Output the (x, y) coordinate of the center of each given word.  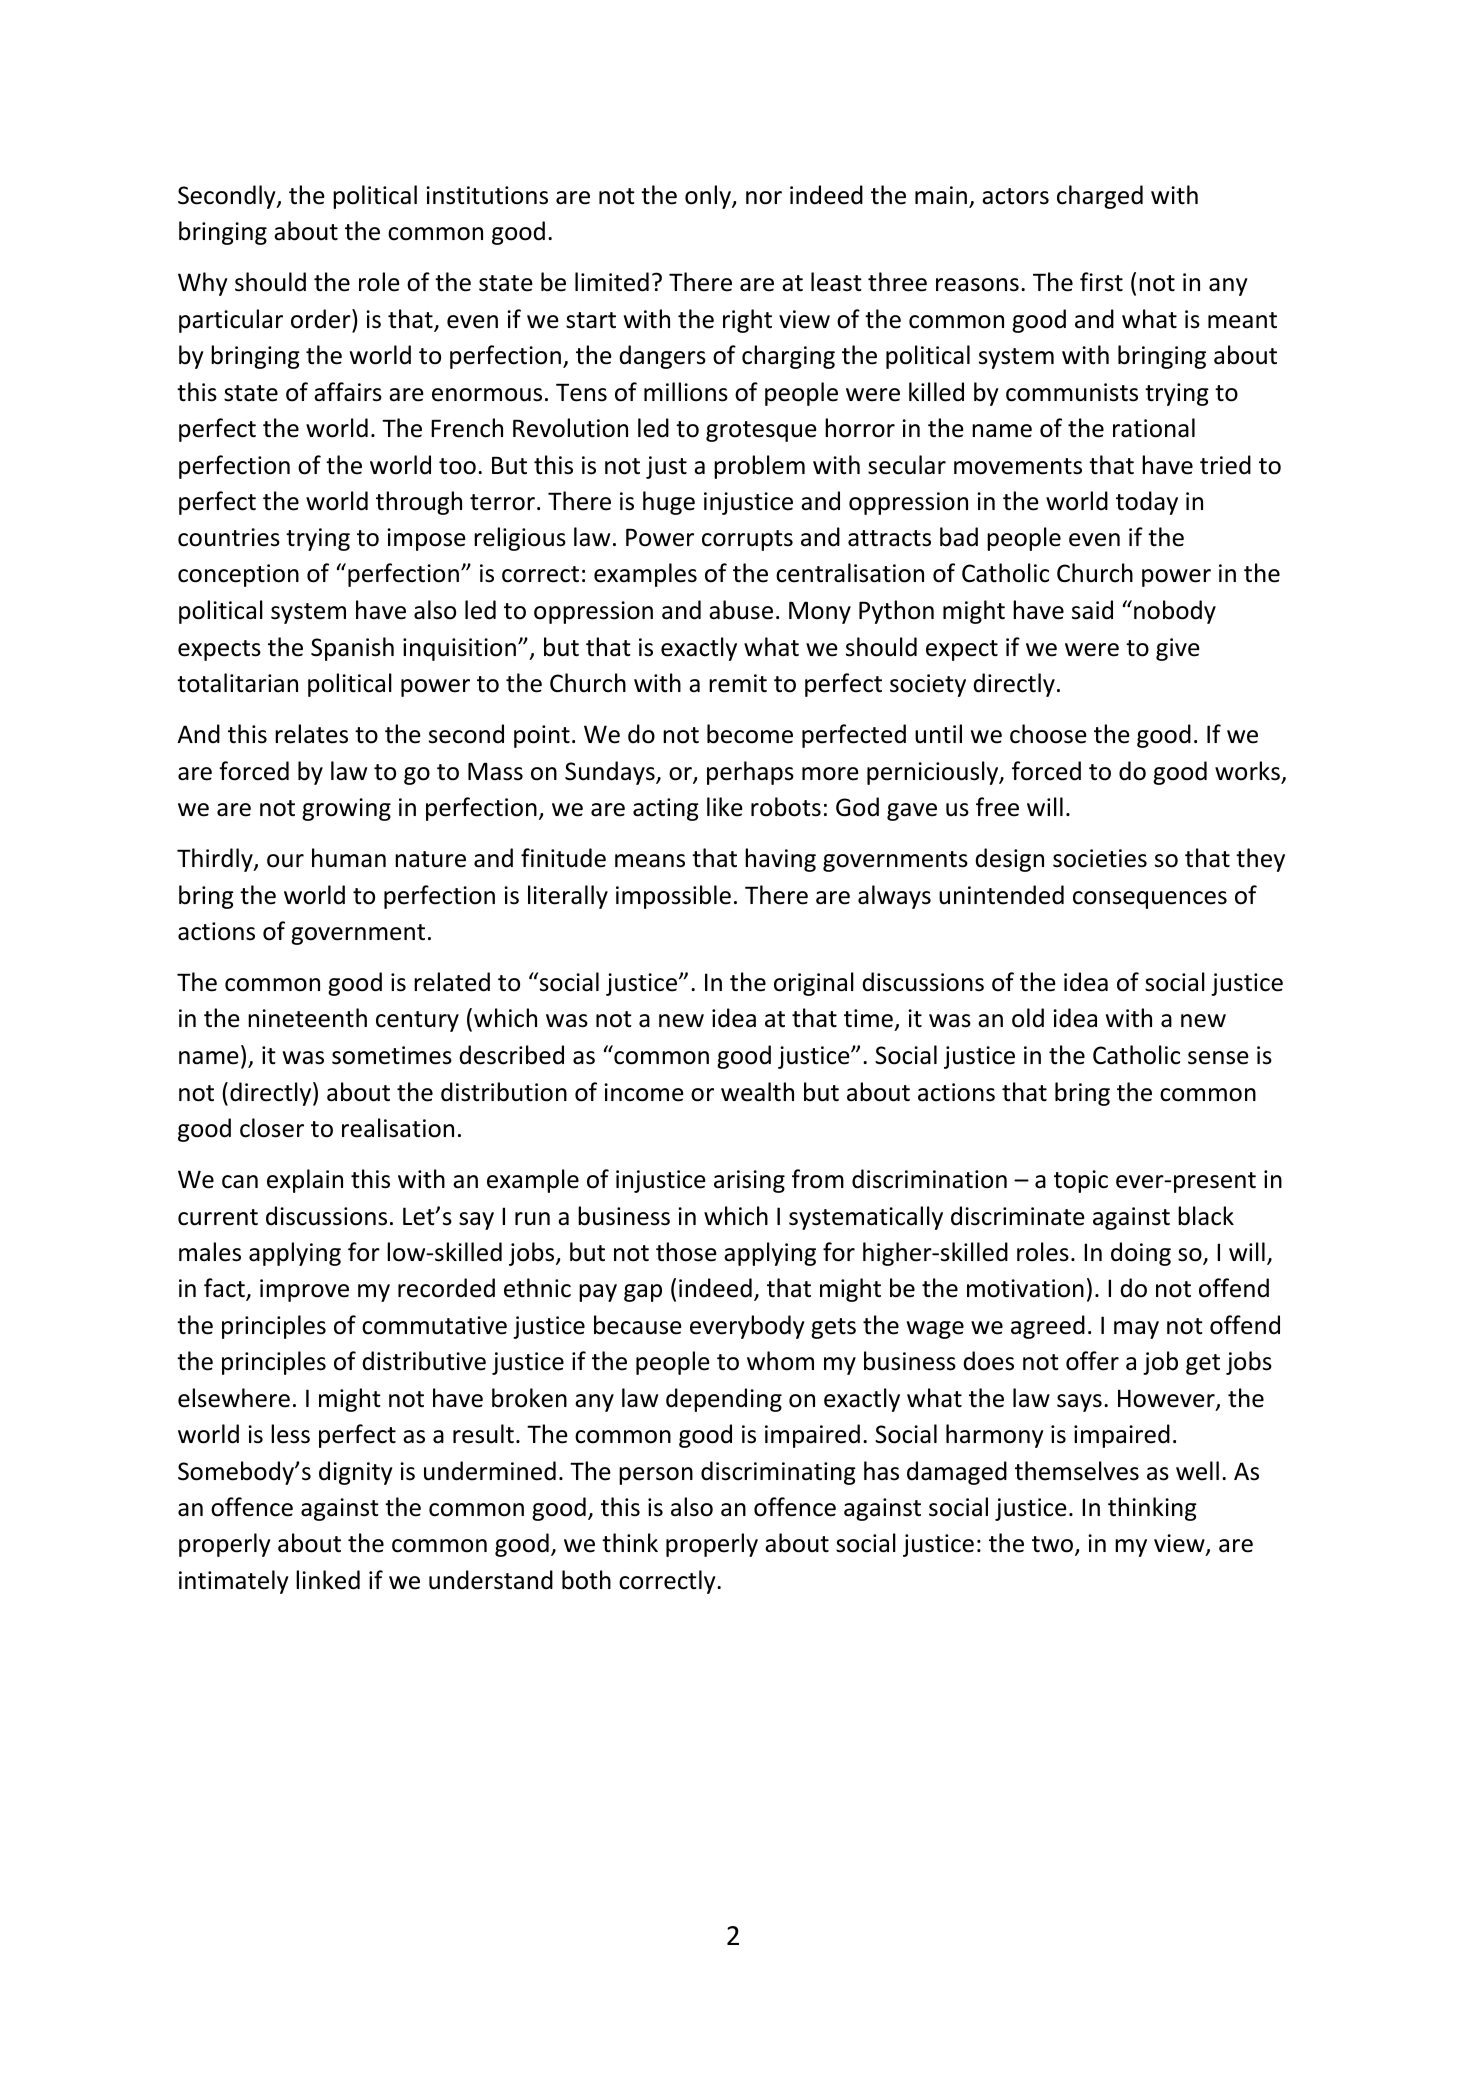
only (709, 197)
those (686, 1252)
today (1147, 503)
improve (304, 1290)
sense (1218, 1058)
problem (759, 467)
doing (1141, 1254)
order (322, 319)
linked (328, 1580)
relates (311, 734)
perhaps (750, 773)
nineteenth (307, 1018)
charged (1100, 197)
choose (1048, 734)
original (814, 984)
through (419, 503)
